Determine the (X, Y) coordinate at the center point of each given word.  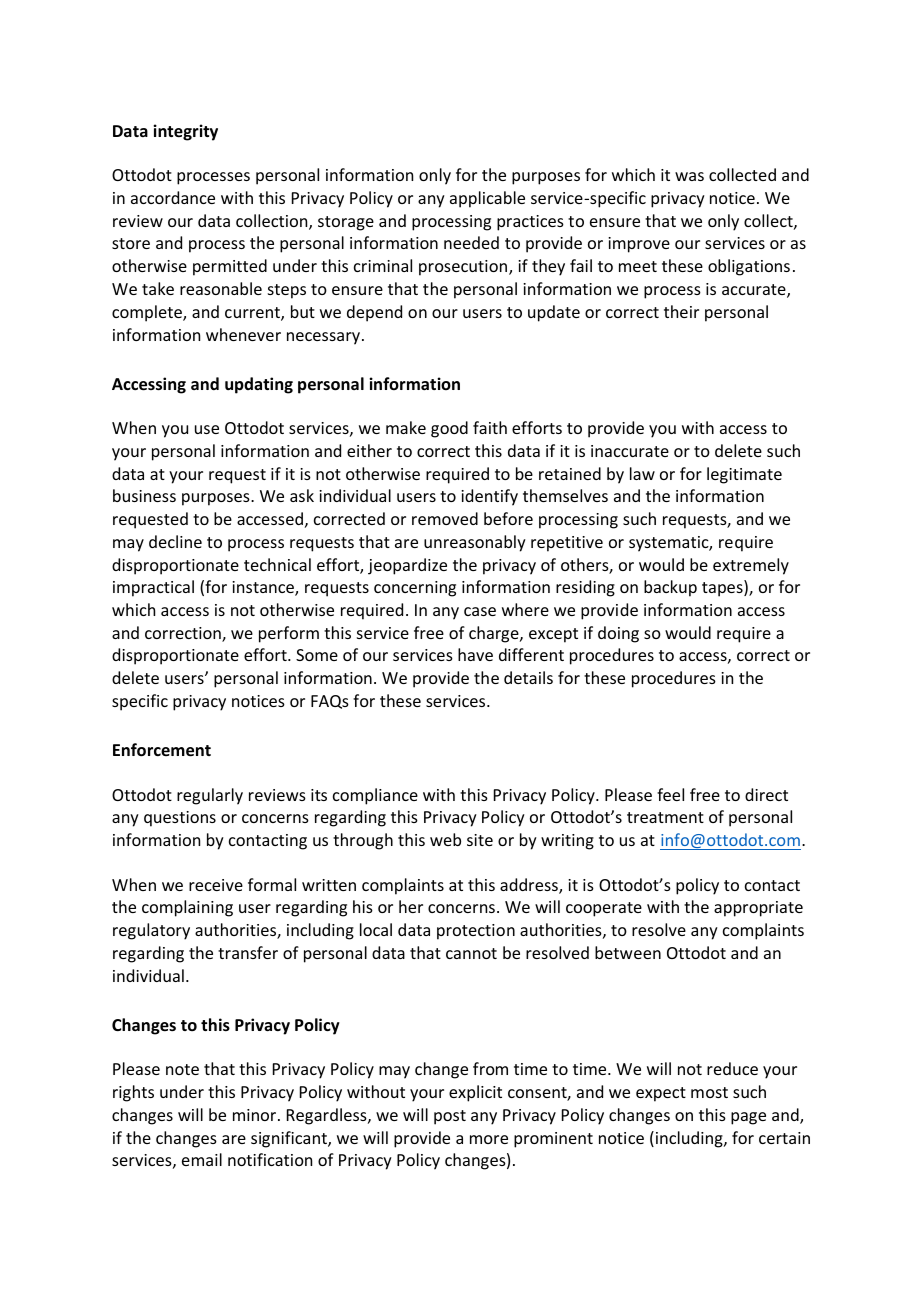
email (202, 1159)
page (748, 1118)
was (689, 176)
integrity (185, 132)
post (450, 1117)
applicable (487, 199)
